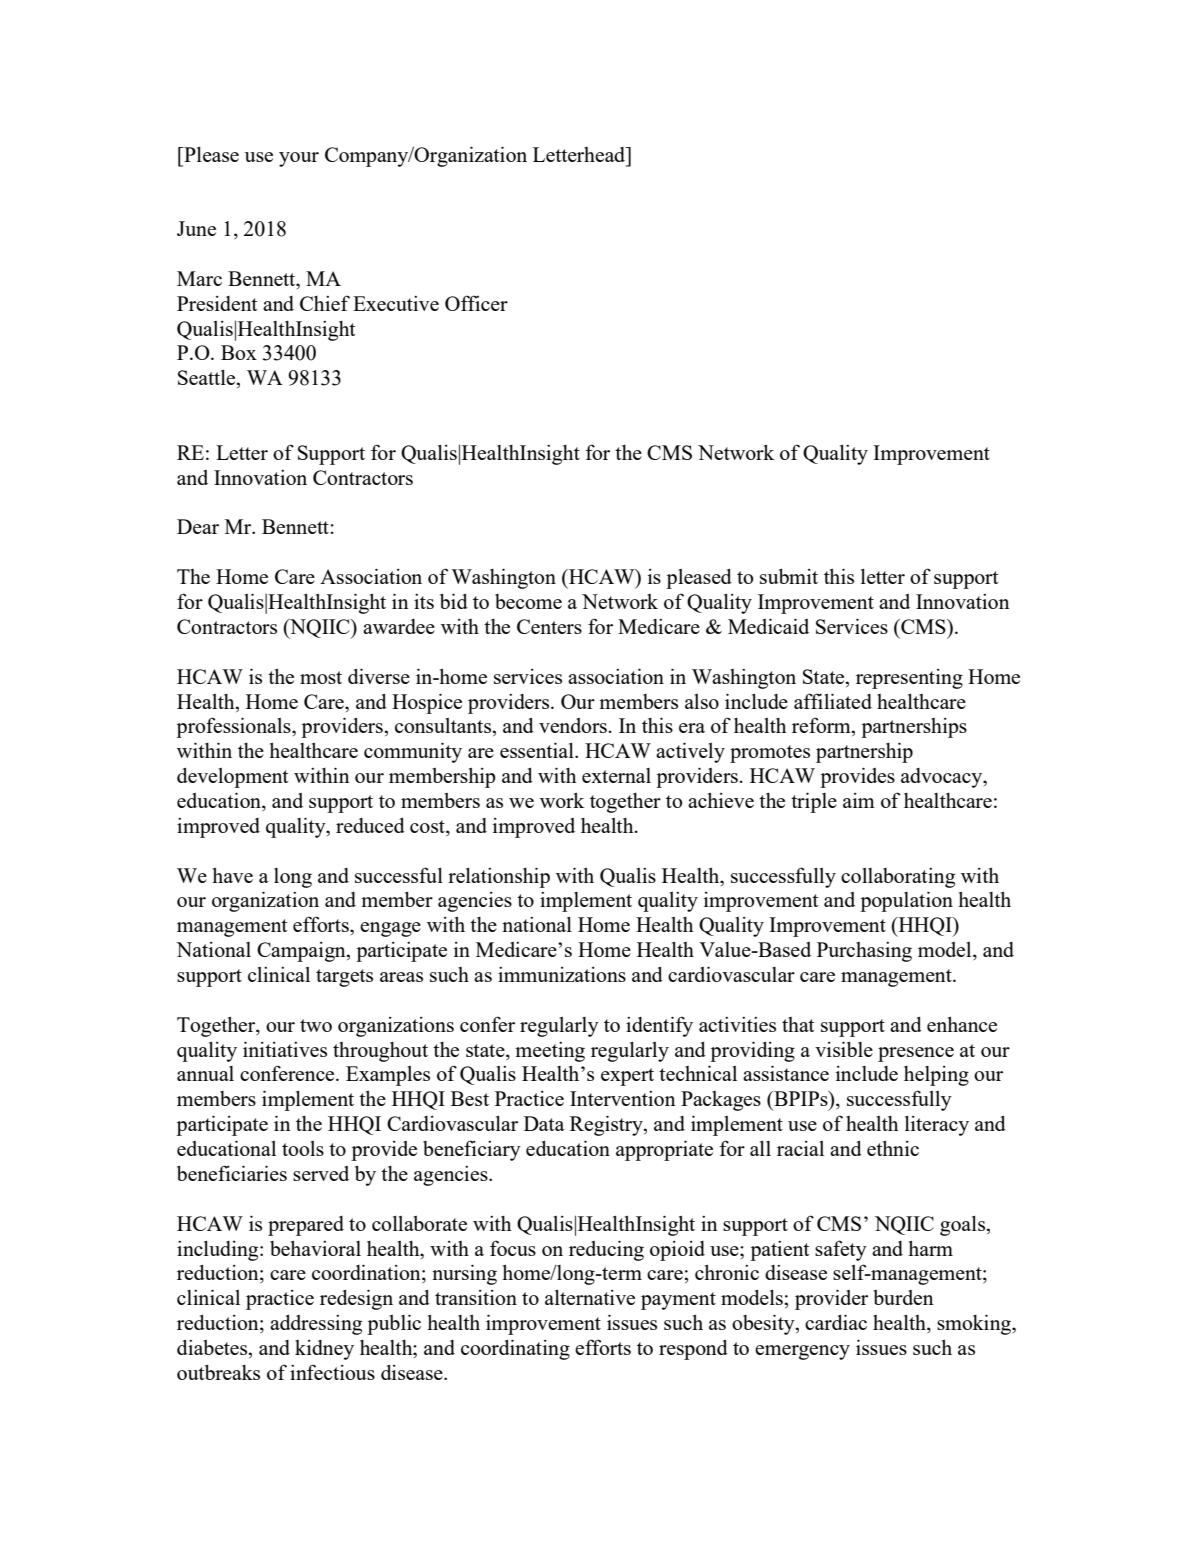  Describe the element at coordinates (316, 1325) in the document. I see `addressing` at that location.
